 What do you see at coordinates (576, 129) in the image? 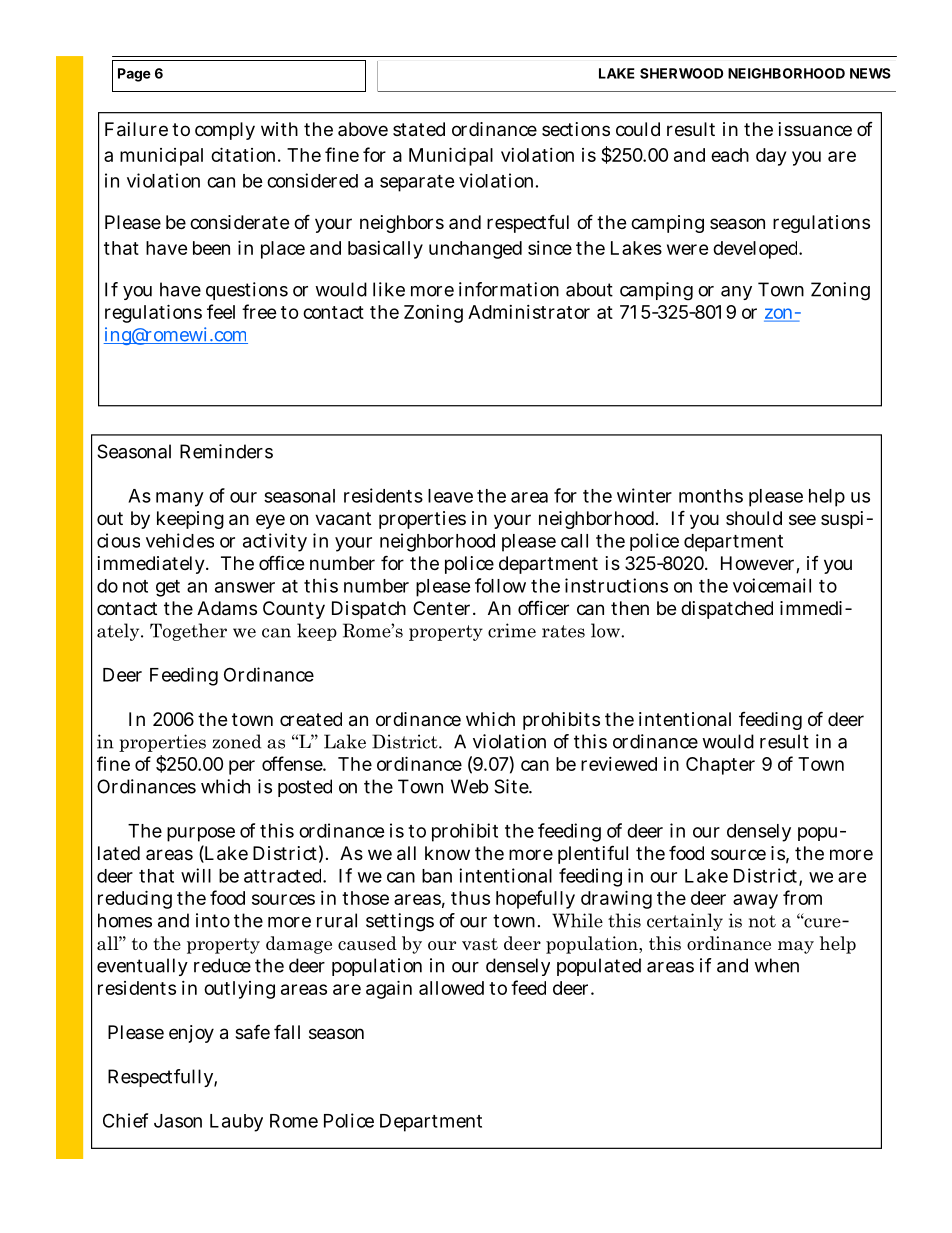
I see `sections` at bounding box center [576, 129].
